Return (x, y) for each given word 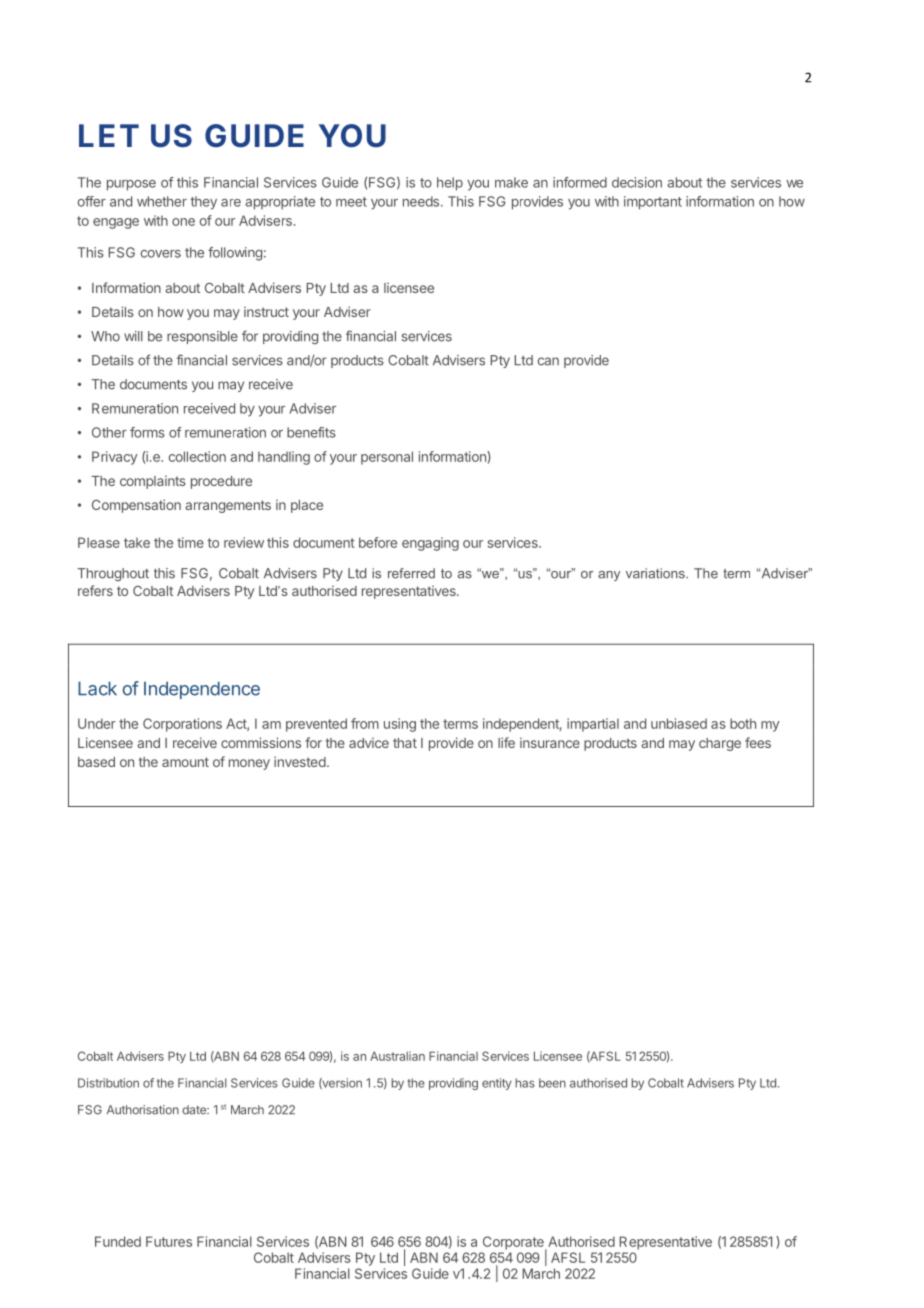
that (405, 743)
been (552, 1083)
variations (656, 573)
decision (637, 182)
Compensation (136, 506)
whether (162, 201)
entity (497, 1084)
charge (720, 744)
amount (185, 762)
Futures (169, 1241)
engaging (430, 544)
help (450, 184)
